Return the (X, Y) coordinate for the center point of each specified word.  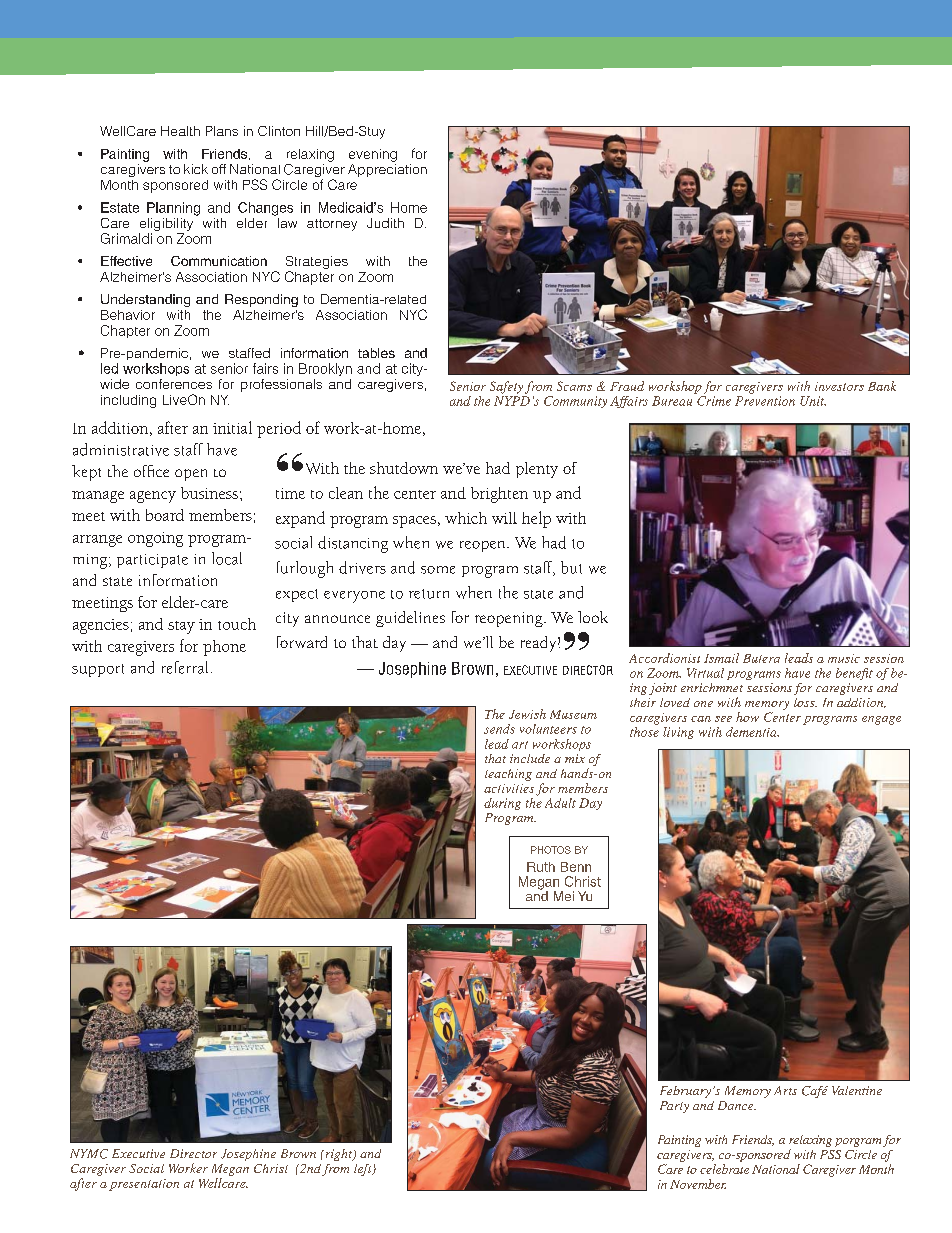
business (209, 493)
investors (839, 386)
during (502, 804)
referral (185, 667)
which (466, 518)
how (747, 717)
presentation (144, 1185)
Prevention (765, 401)
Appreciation (387, 170)
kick (196, 169)
